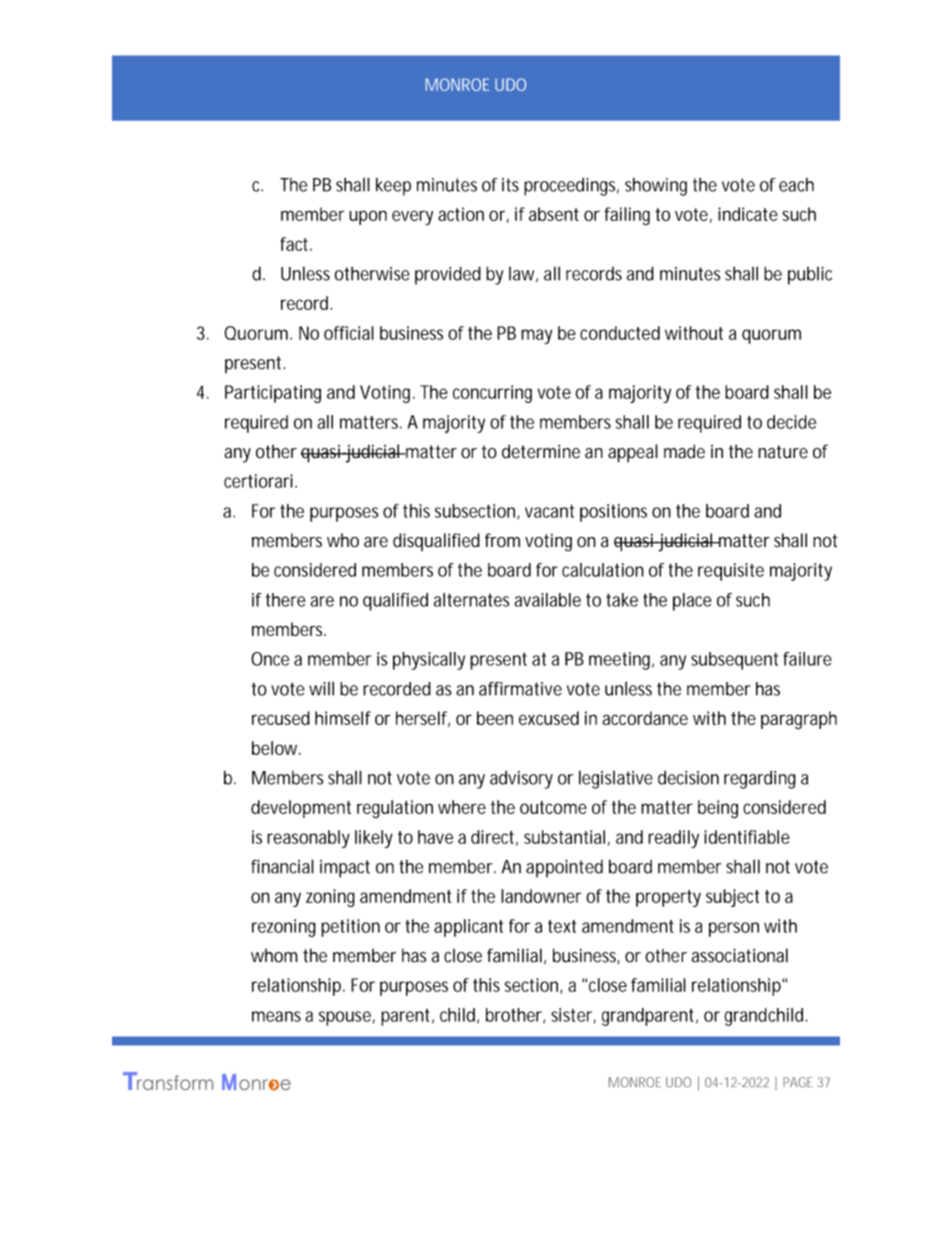 This screenshot has height=1233, width=952. I want to click on upon, so click(368, 217).
